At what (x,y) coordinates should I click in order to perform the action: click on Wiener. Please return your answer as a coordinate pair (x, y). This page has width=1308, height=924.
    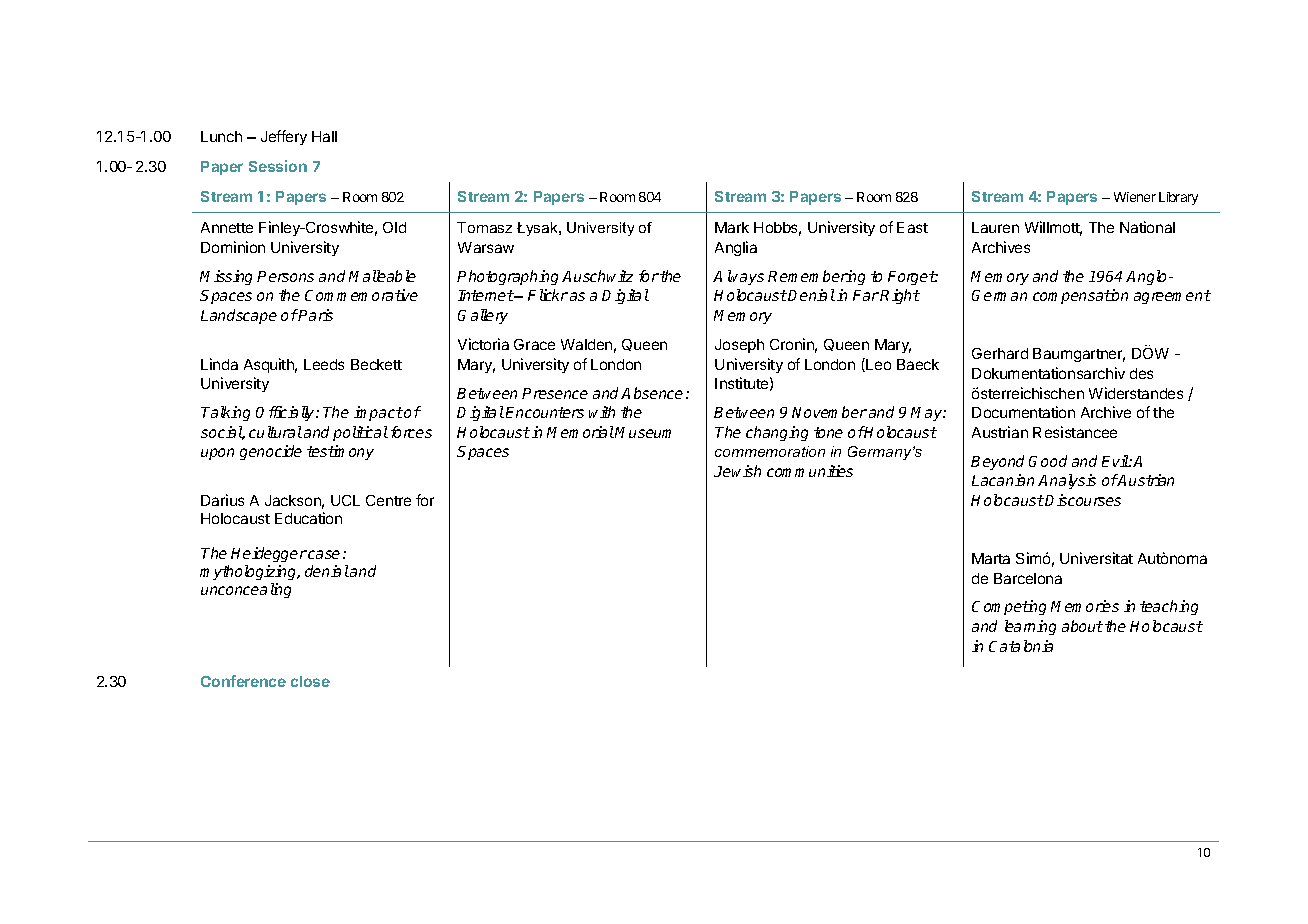
    Looking at the image, I should click on (1135, 197).
